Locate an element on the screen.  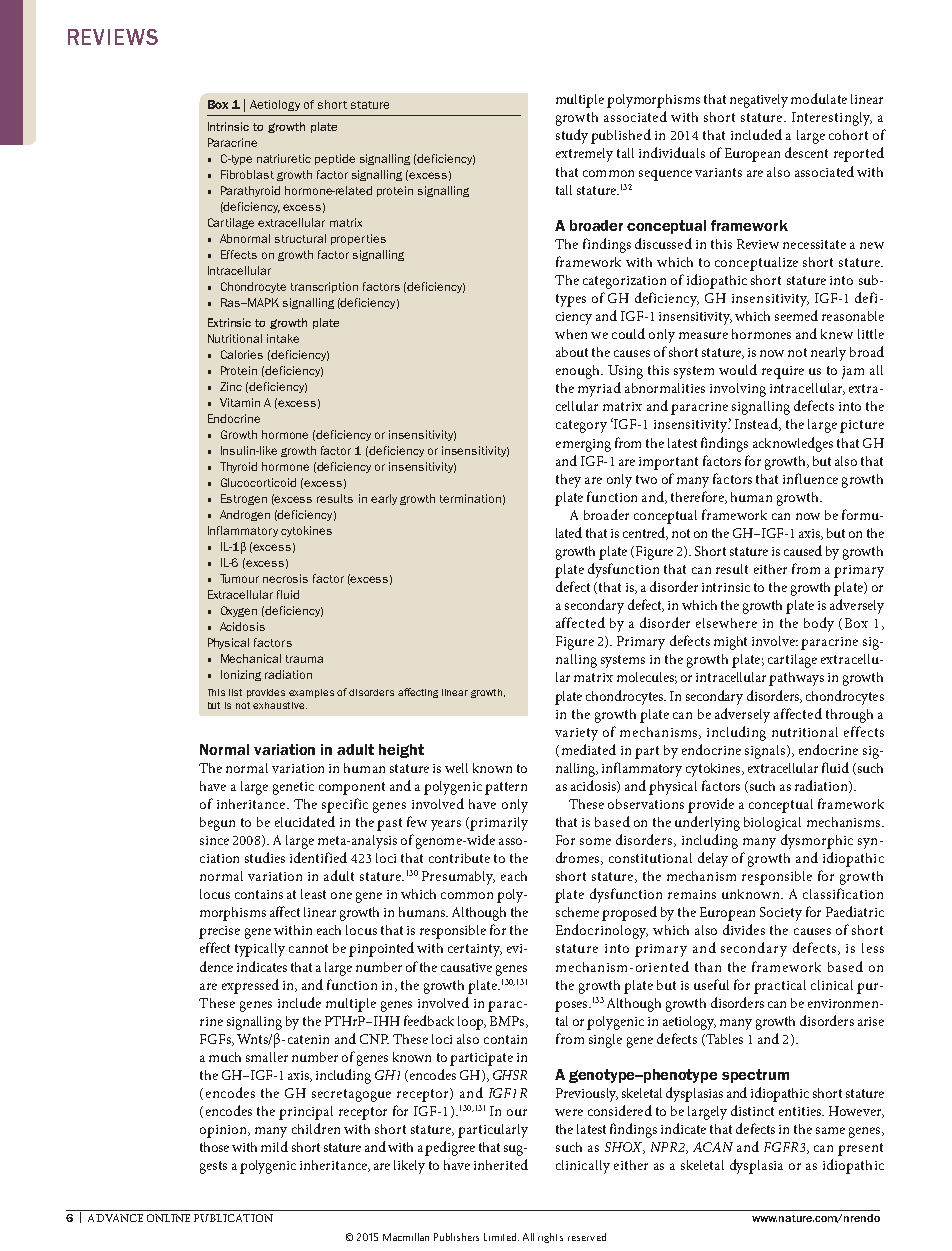
Ionizing is located at coordinates (241, 675).
